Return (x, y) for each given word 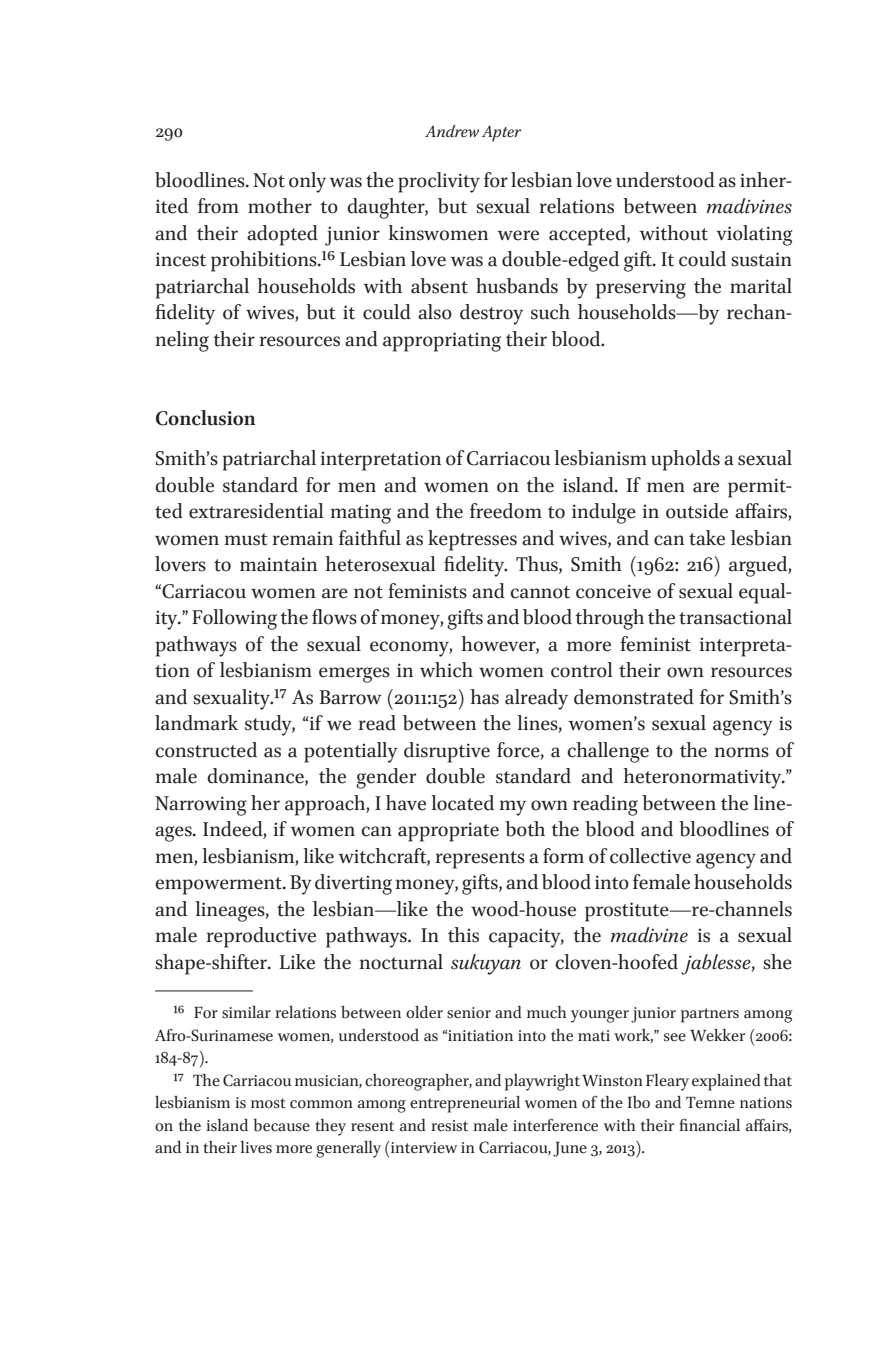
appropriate (448, 832)
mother (280, 206)
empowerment (220, 886)
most (268, 1103)
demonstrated (634, 697)
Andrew (452, 131)
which (446, 670)
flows (334, 617)
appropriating (442, 342)
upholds (685, 460)
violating (754, 235)
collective (650, 856)
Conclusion (206, 418)
